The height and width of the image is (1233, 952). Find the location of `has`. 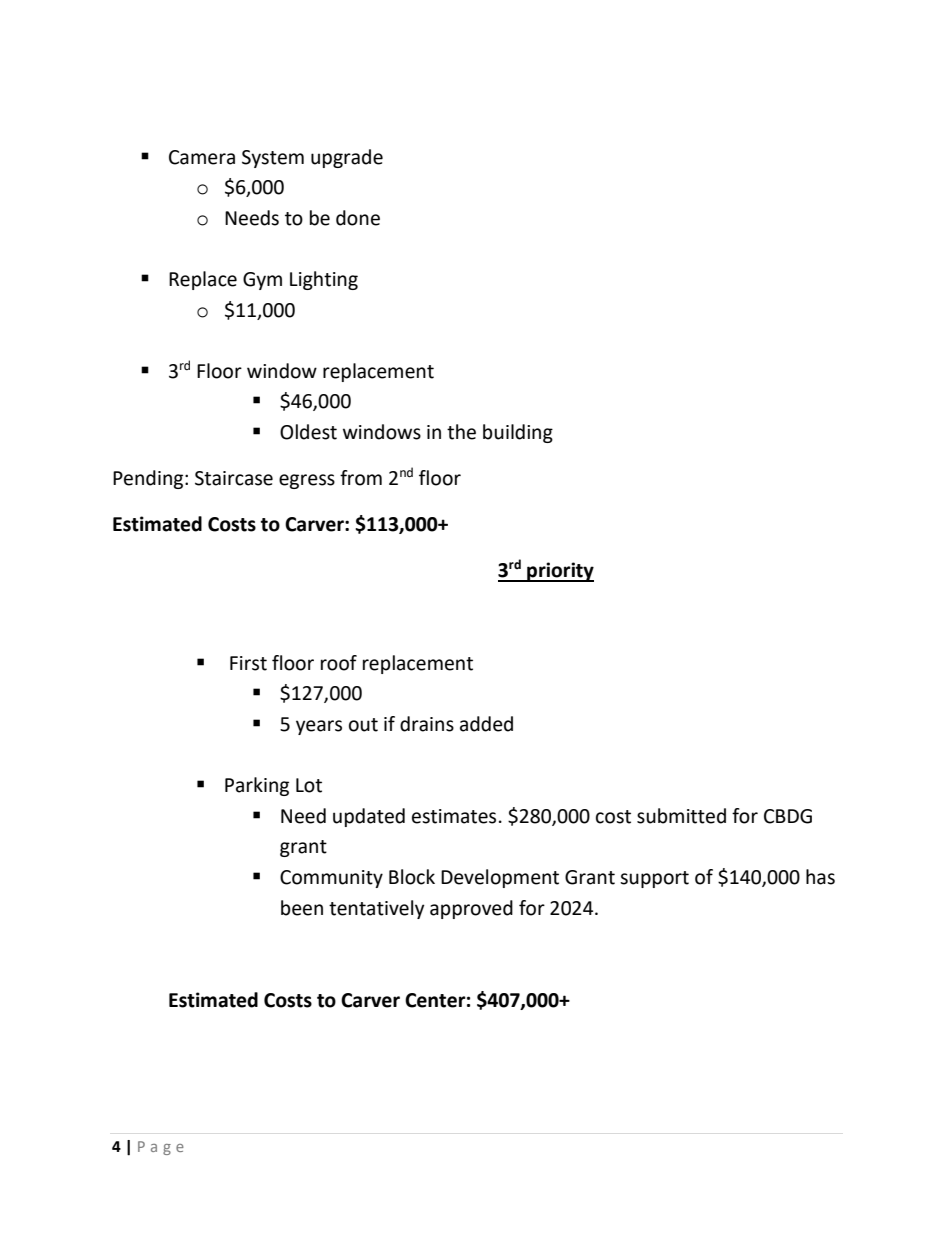

has is located at coordinates (820, 877).
